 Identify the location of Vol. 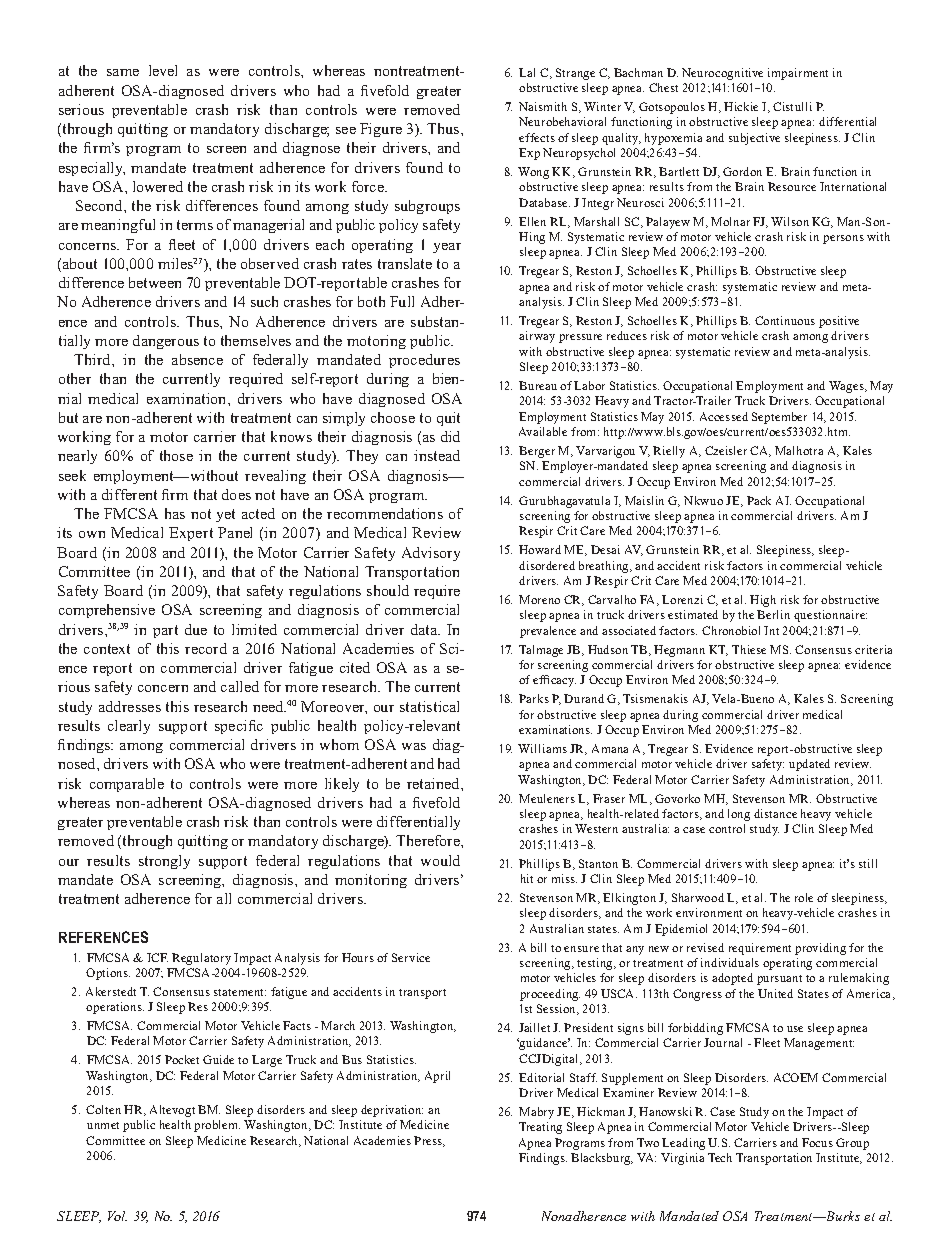
(117, 1216).
